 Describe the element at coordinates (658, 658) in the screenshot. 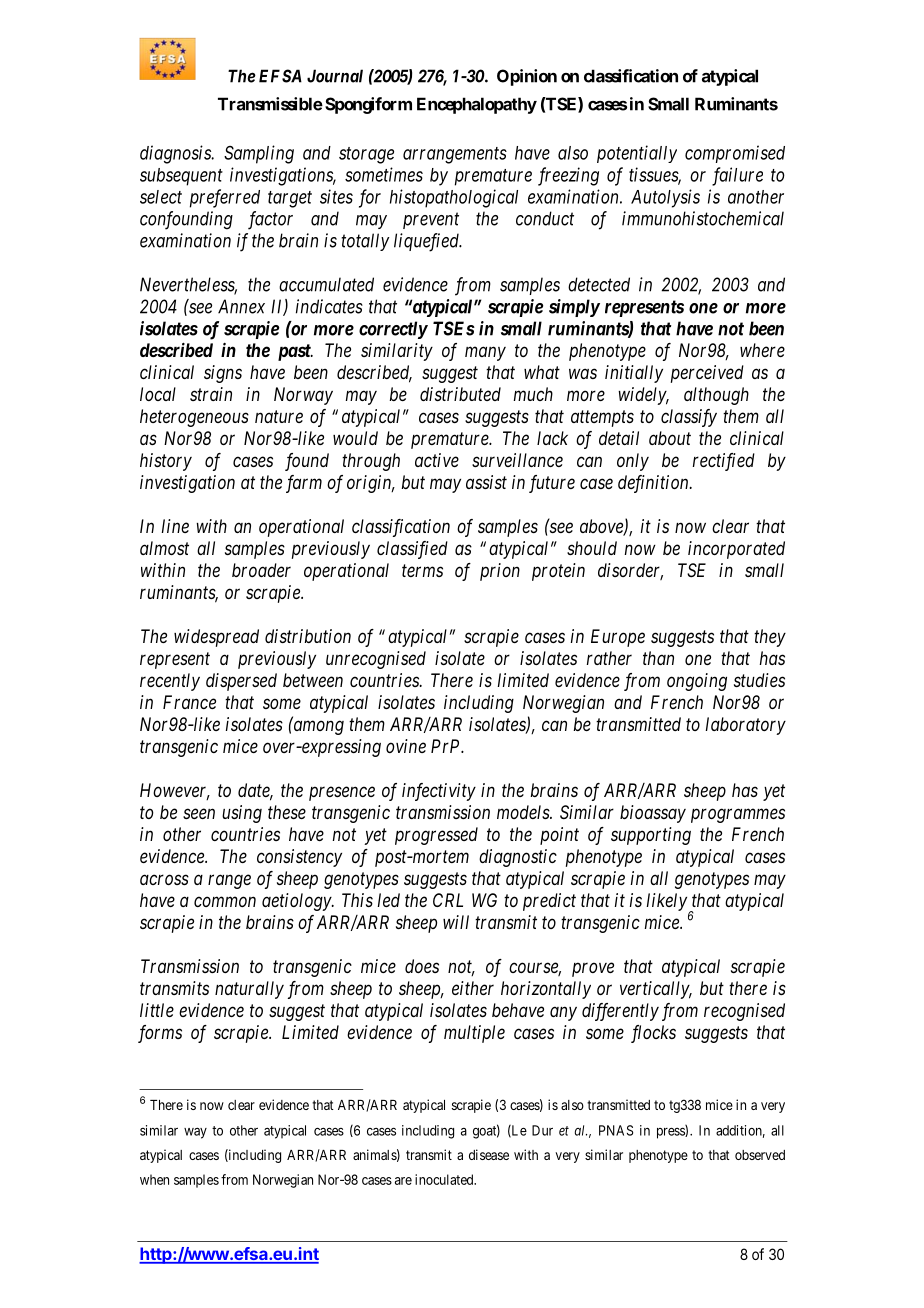

I see `than` at that location.
